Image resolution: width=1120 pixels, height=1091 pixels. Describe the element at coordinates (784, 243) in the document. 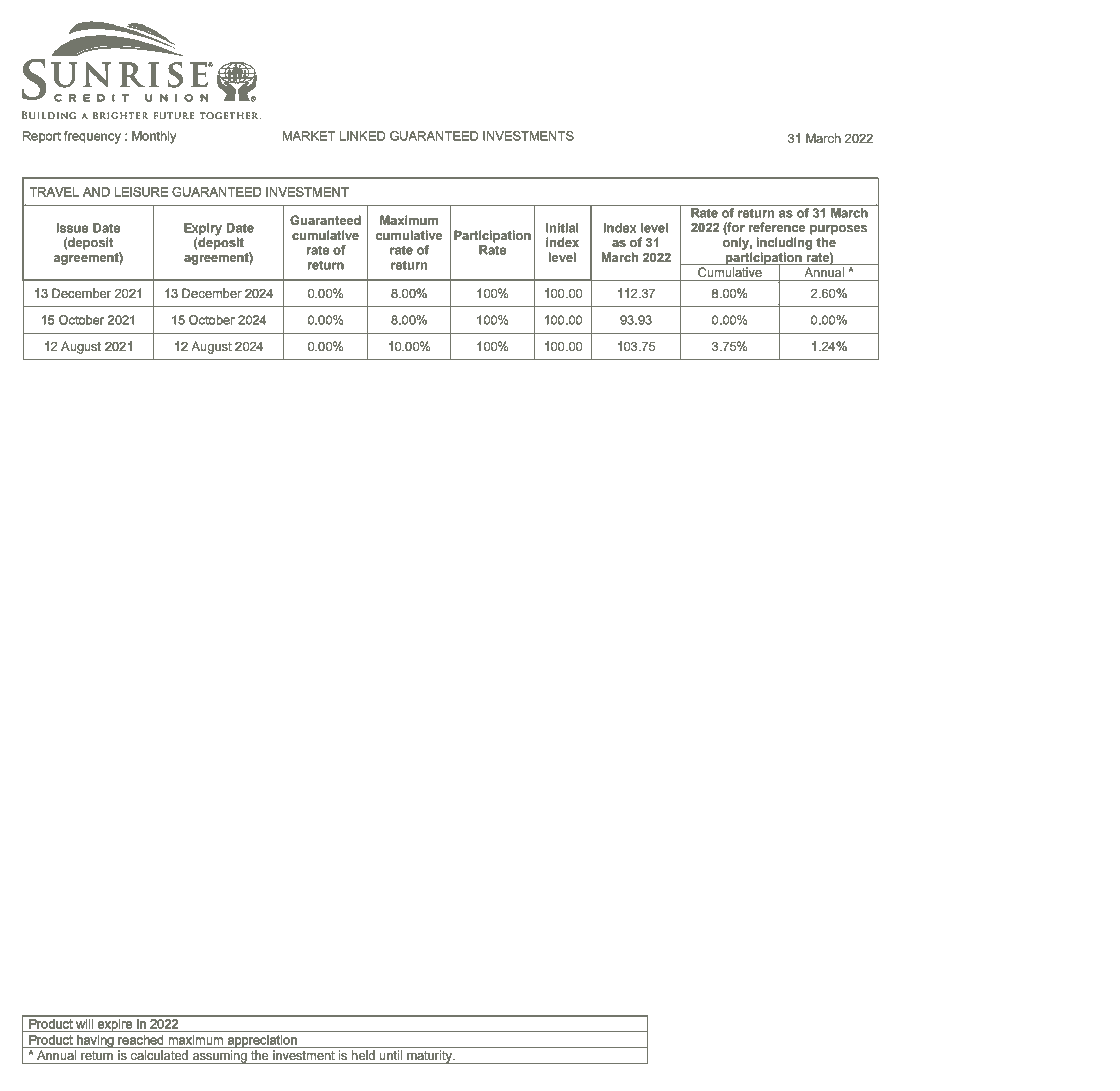

I see `including` at that location.
